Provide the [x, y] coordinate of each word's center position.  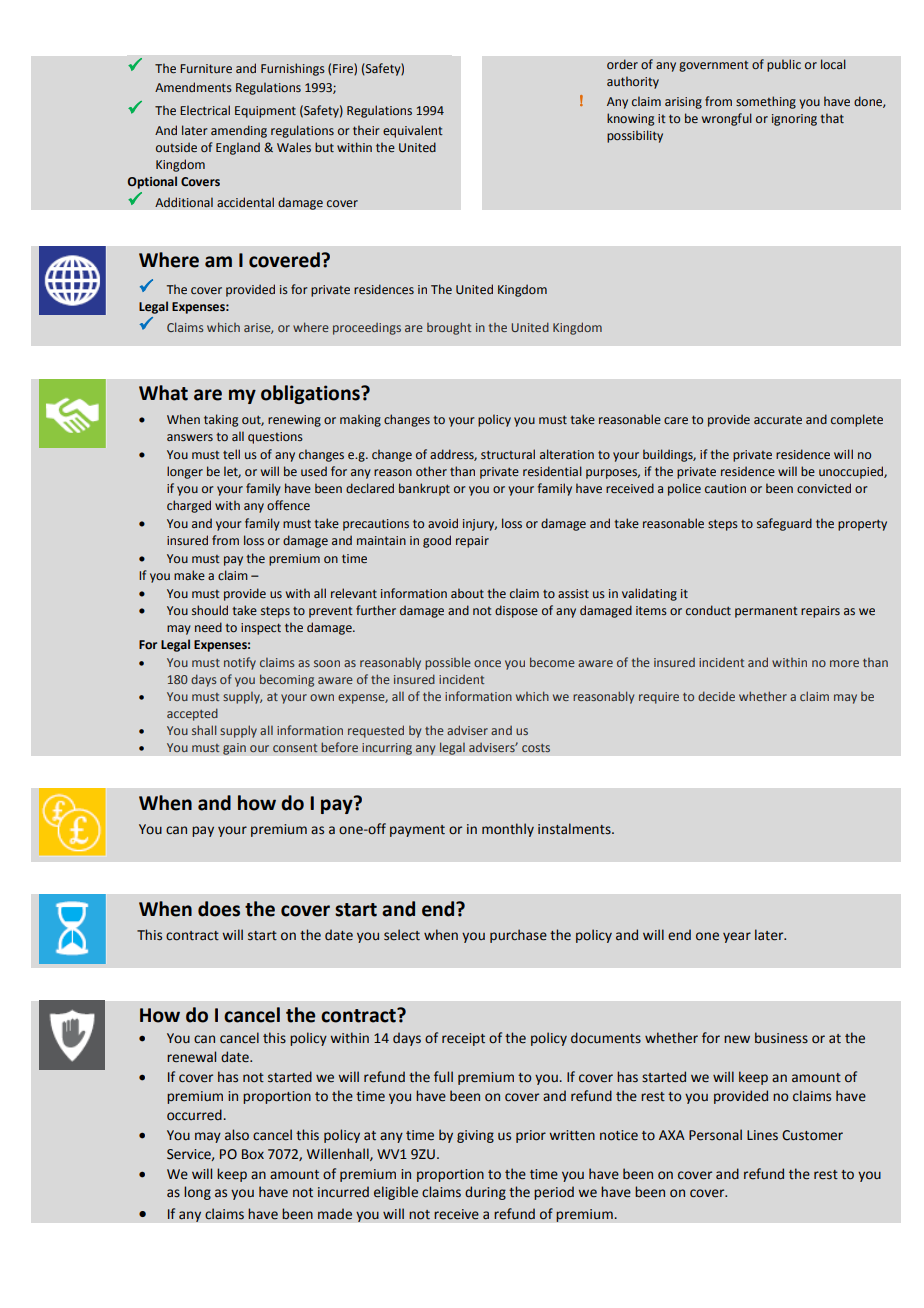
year [737, 937]
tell [231, 454]
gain [234, 749]
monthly [508, 830]
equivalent [413, 131]
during [485, 1193]
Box [253, 1154]
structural [508, 454]
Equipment [265, 112]
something [766, 102]
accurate [778, 420]
